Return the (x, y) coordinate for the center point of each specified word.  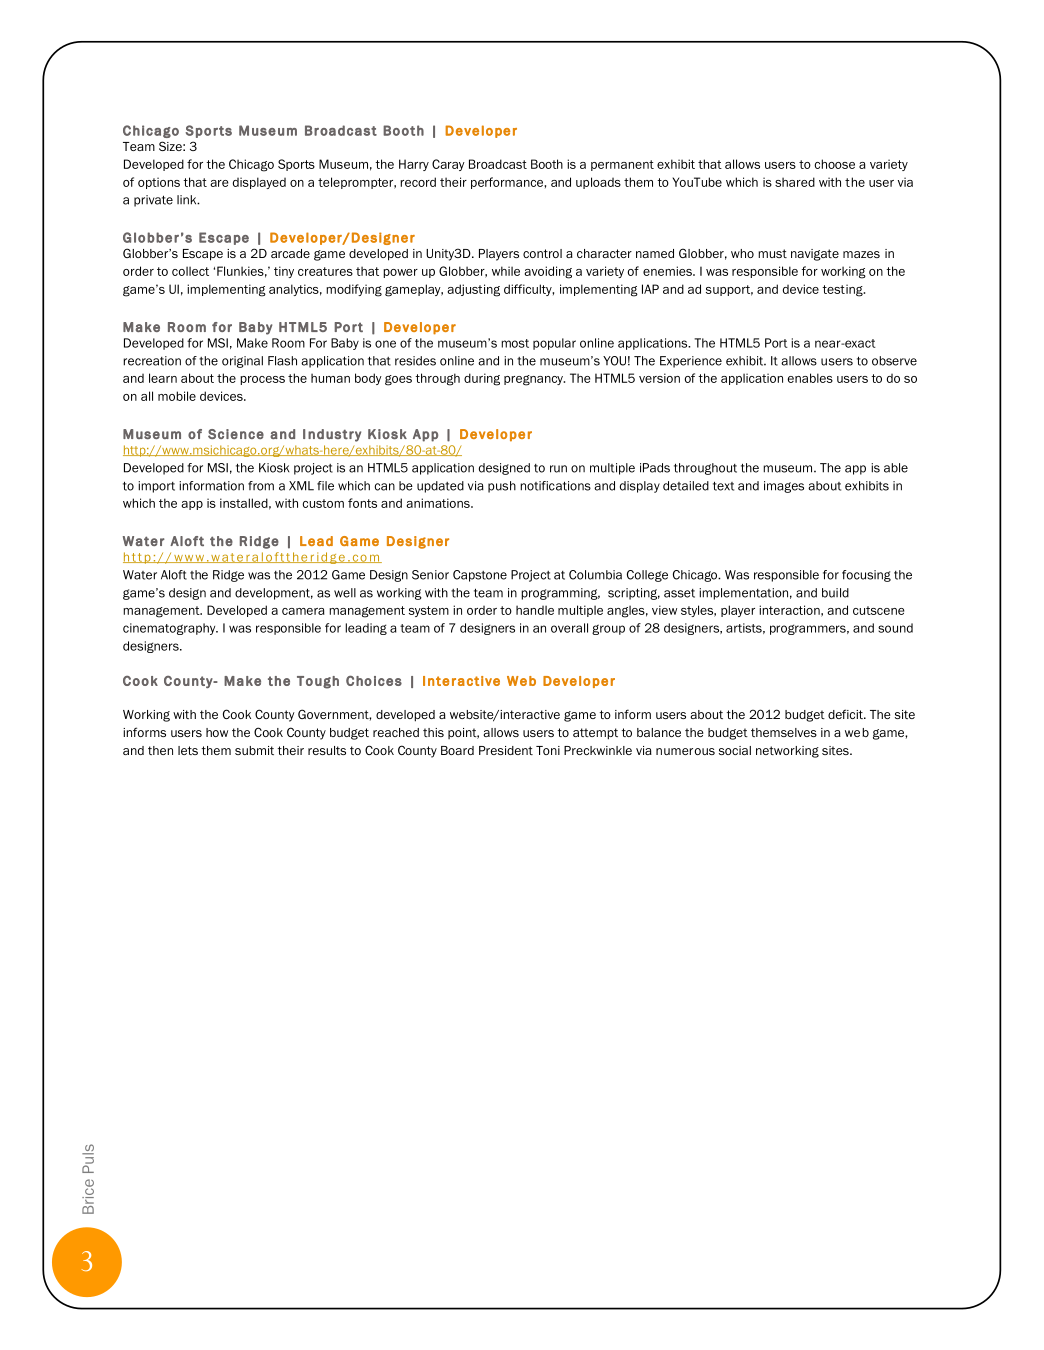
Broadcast (498, 164)
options (159, 183)
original (242, 362)
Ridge (228, 576)
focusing (866, 576)
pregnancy (534, 380)
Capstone (480, 576)
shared (795, 182)
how (217, 732)
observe (894, 361)
